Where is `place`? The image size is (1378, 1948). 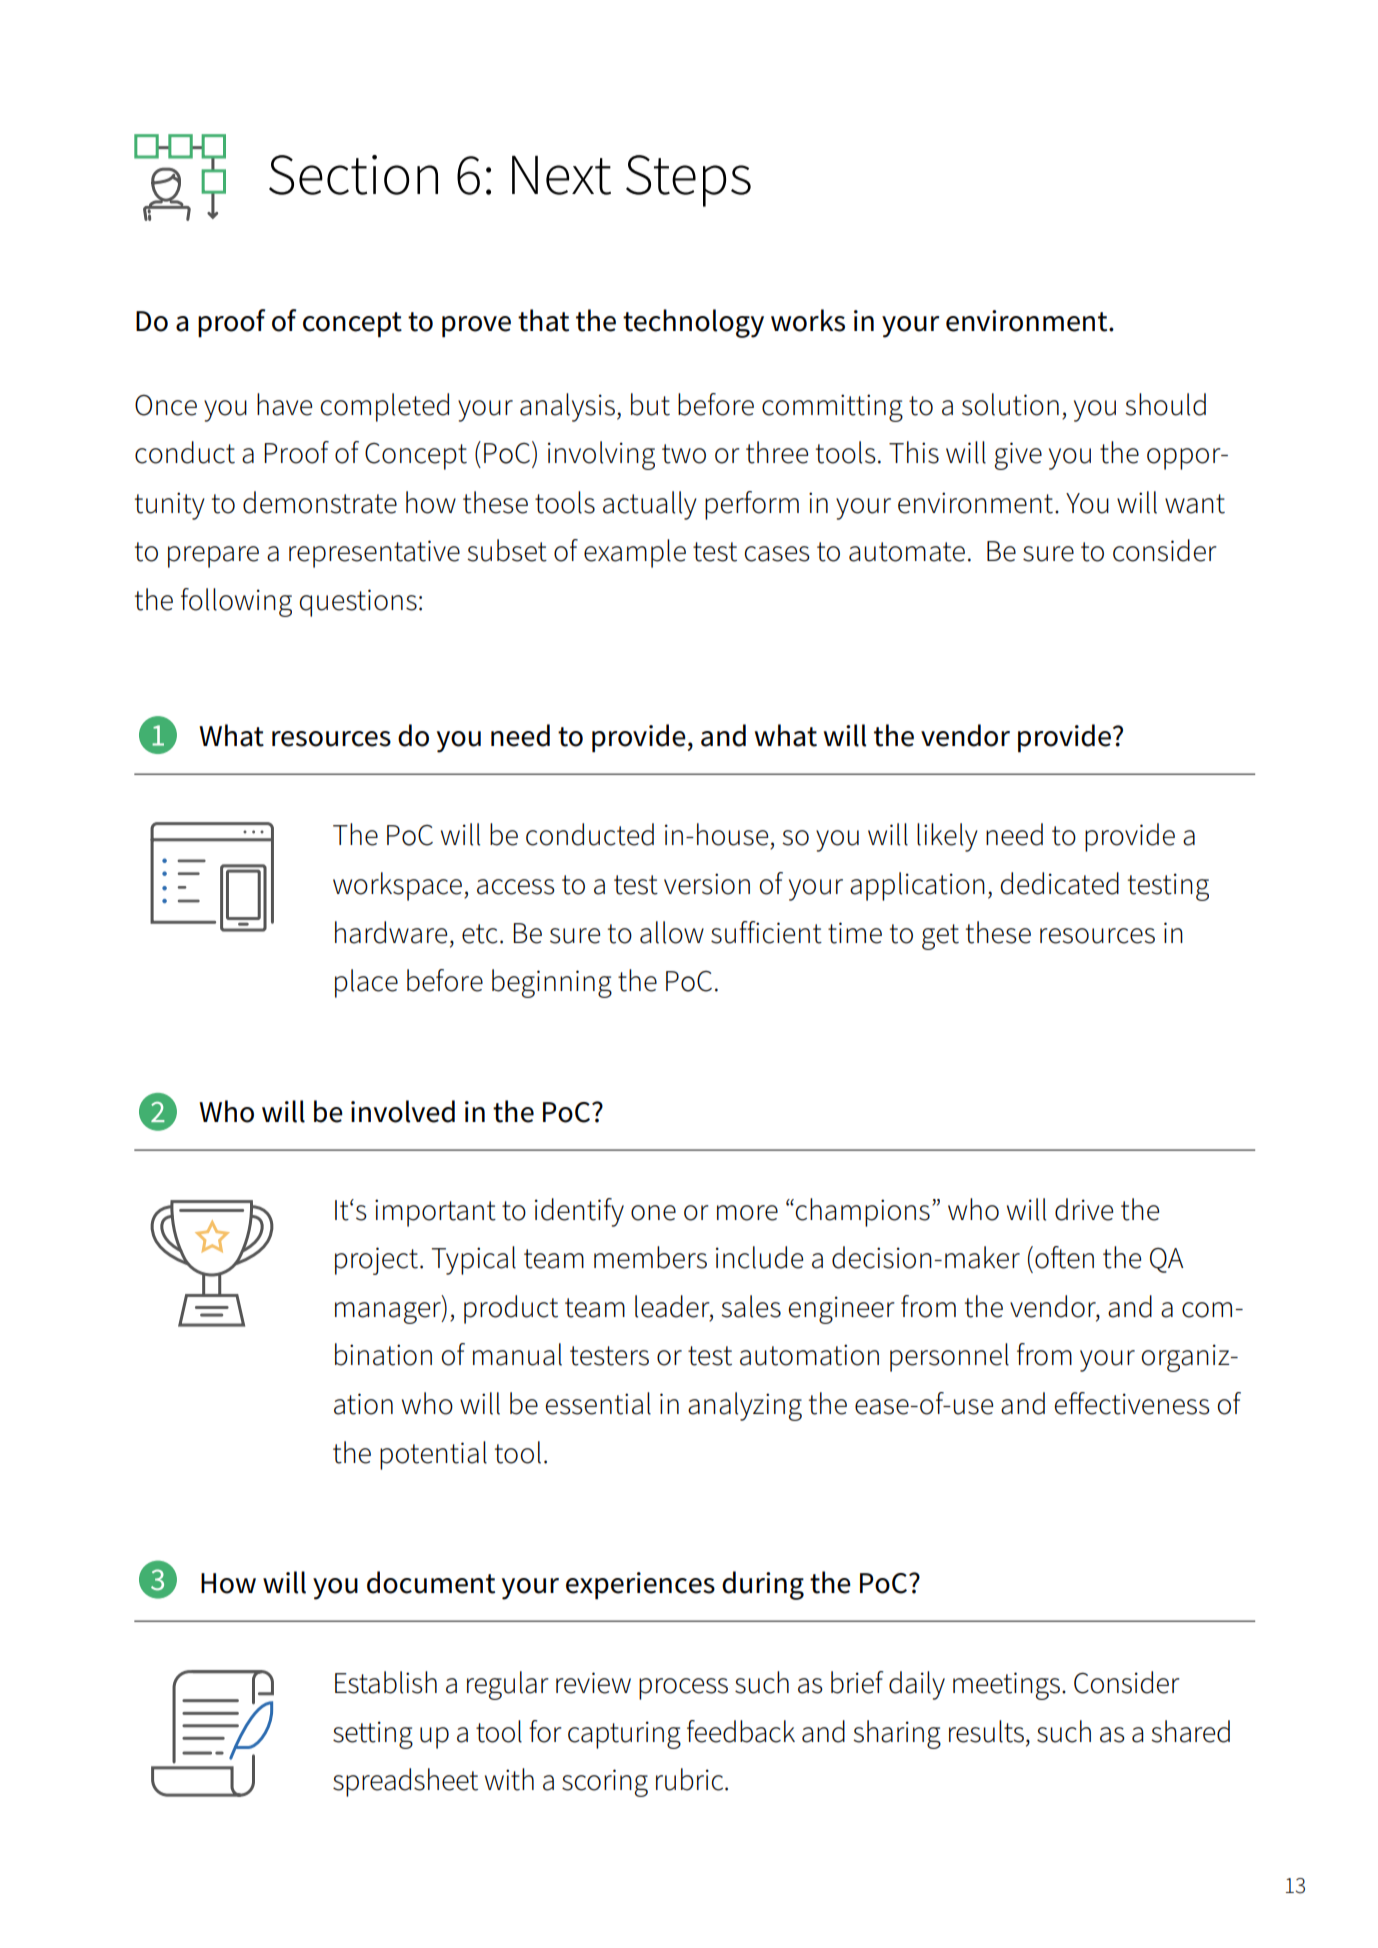
place is located at coordinates (366, 983).
